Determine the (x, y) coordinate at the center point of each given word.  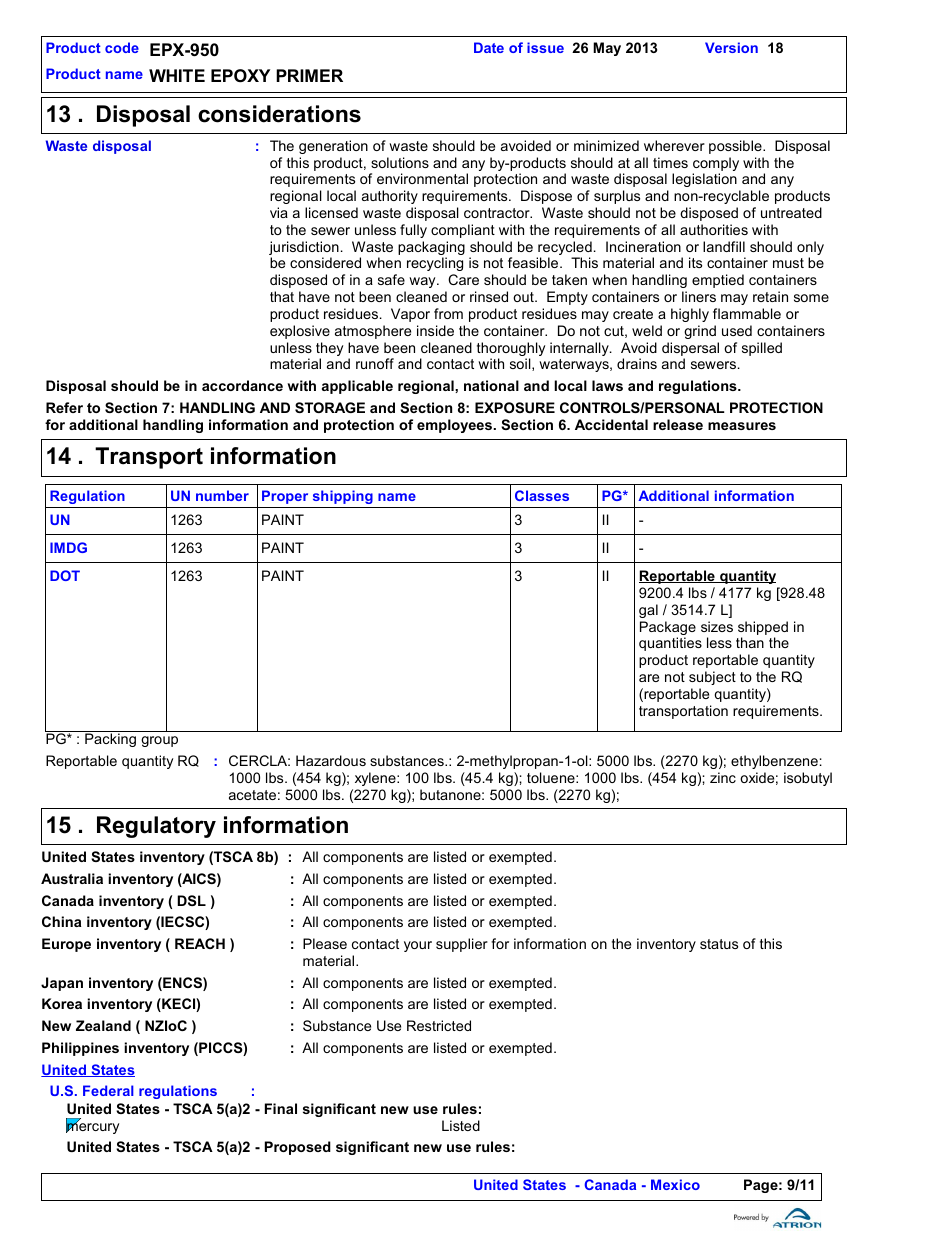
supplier (462, 945)
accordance (242, 385)
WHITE (177, 75)
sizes (717, 626)
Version (731, 47)
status (719, 944)
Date (489, 47)
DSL (191, 900)
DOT (65, 575)
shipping (343, 497)
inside (435, 330)
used (737, 330)
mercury (92, 1127)
